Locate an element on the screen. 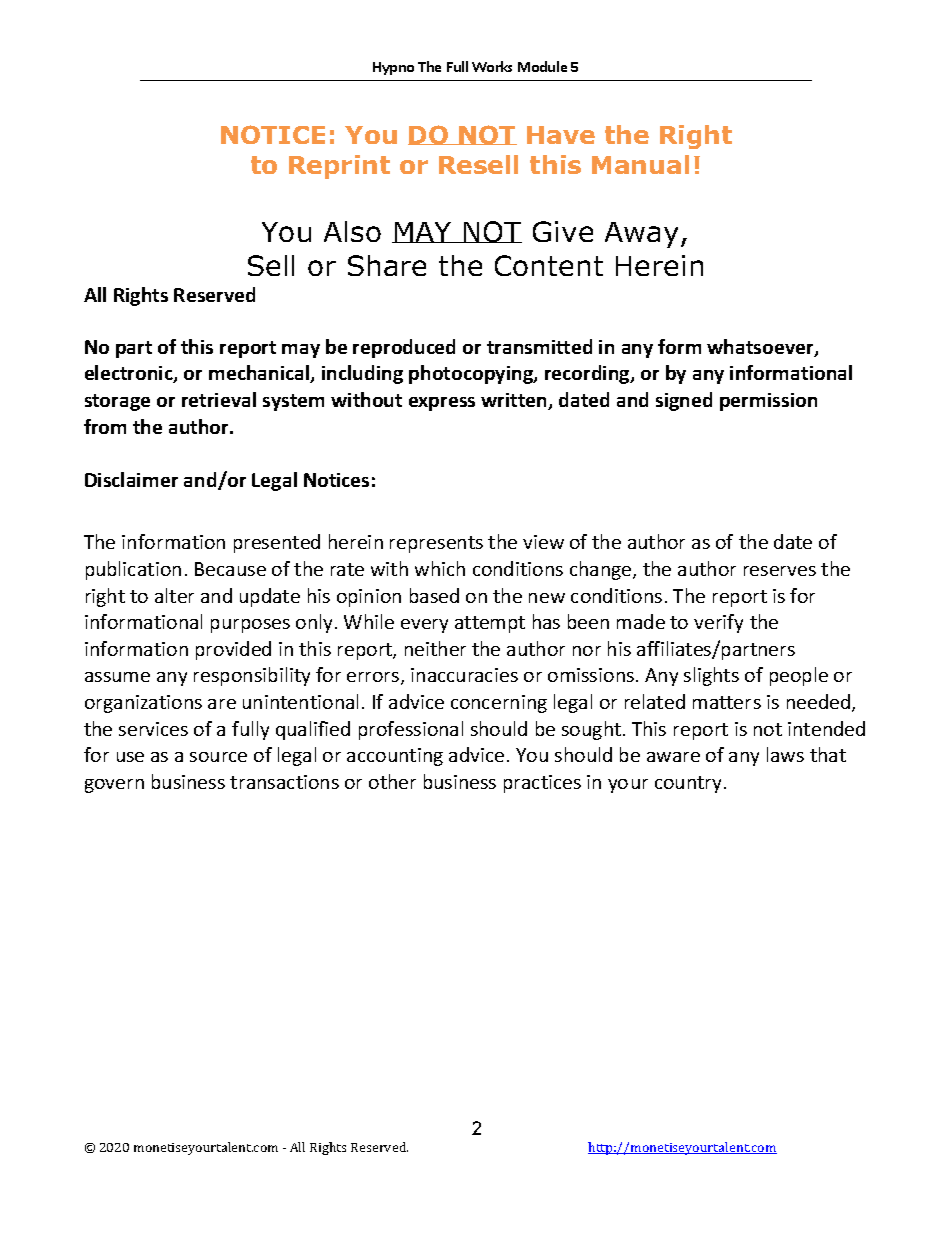 The width and height of the screenshot is (952, 1233). permission is located at coordinates (768, 402).
